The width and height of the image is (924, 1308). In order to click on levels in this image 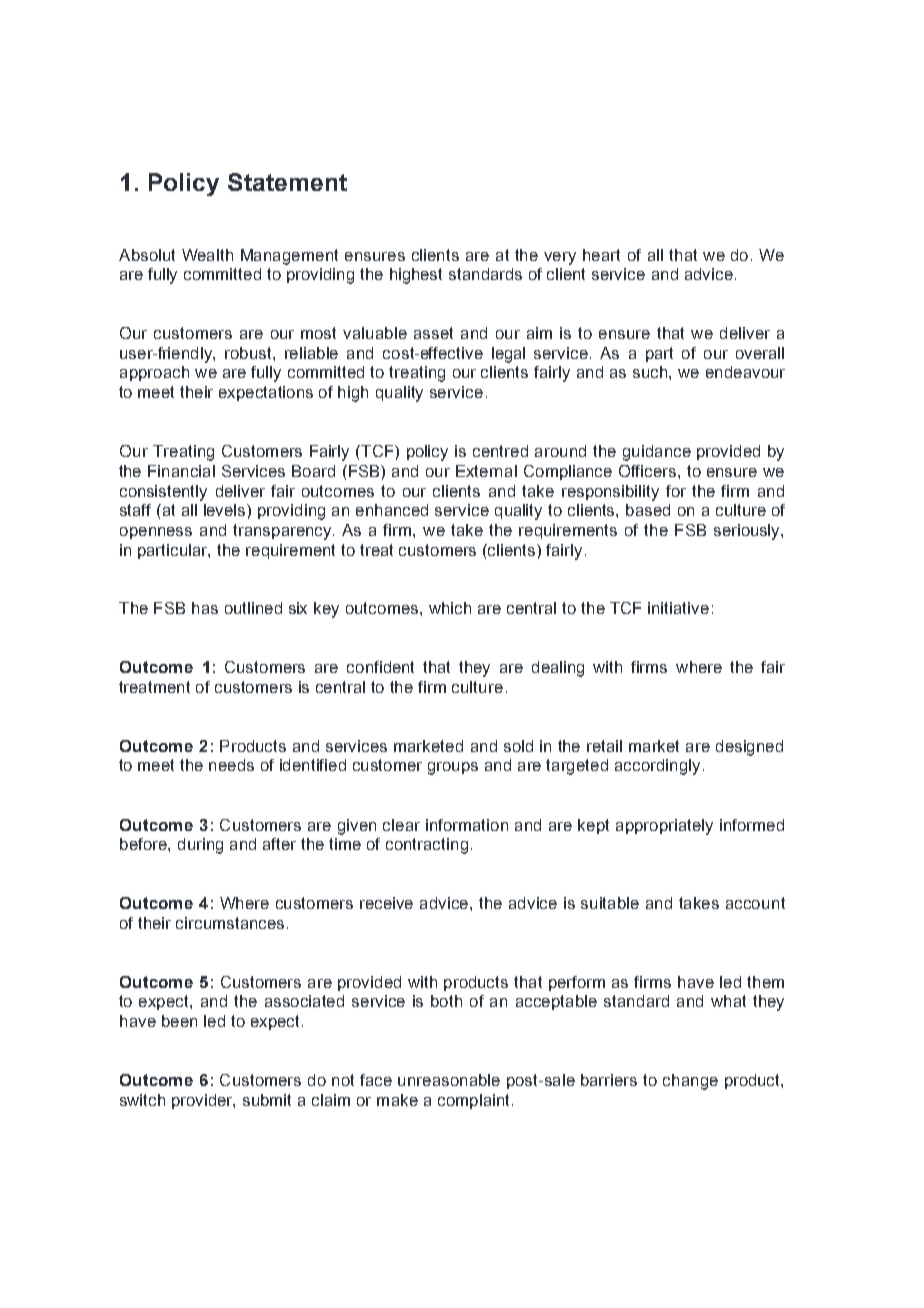, I will do `click(226, 510)`.
